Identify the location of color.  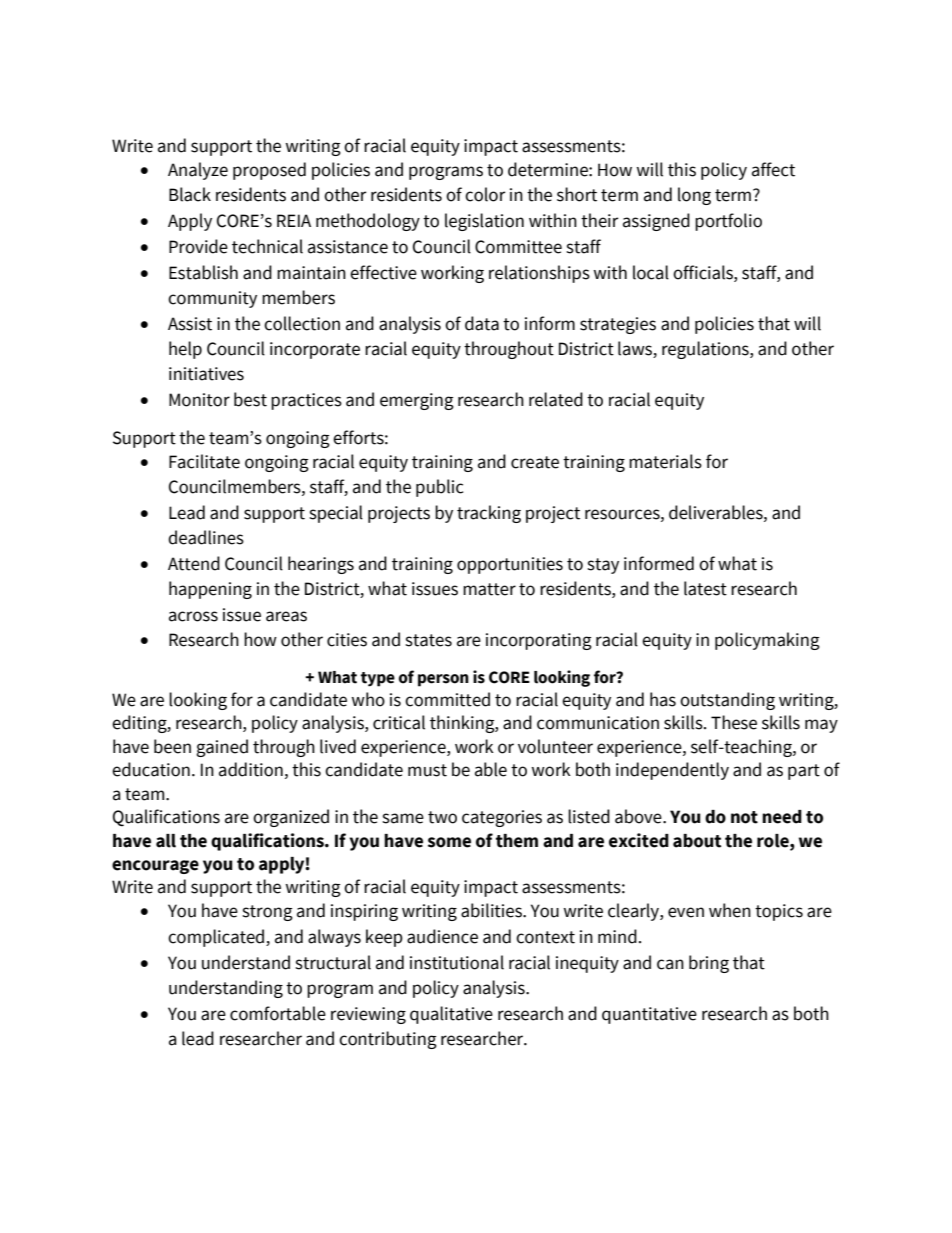
(485, 194).
